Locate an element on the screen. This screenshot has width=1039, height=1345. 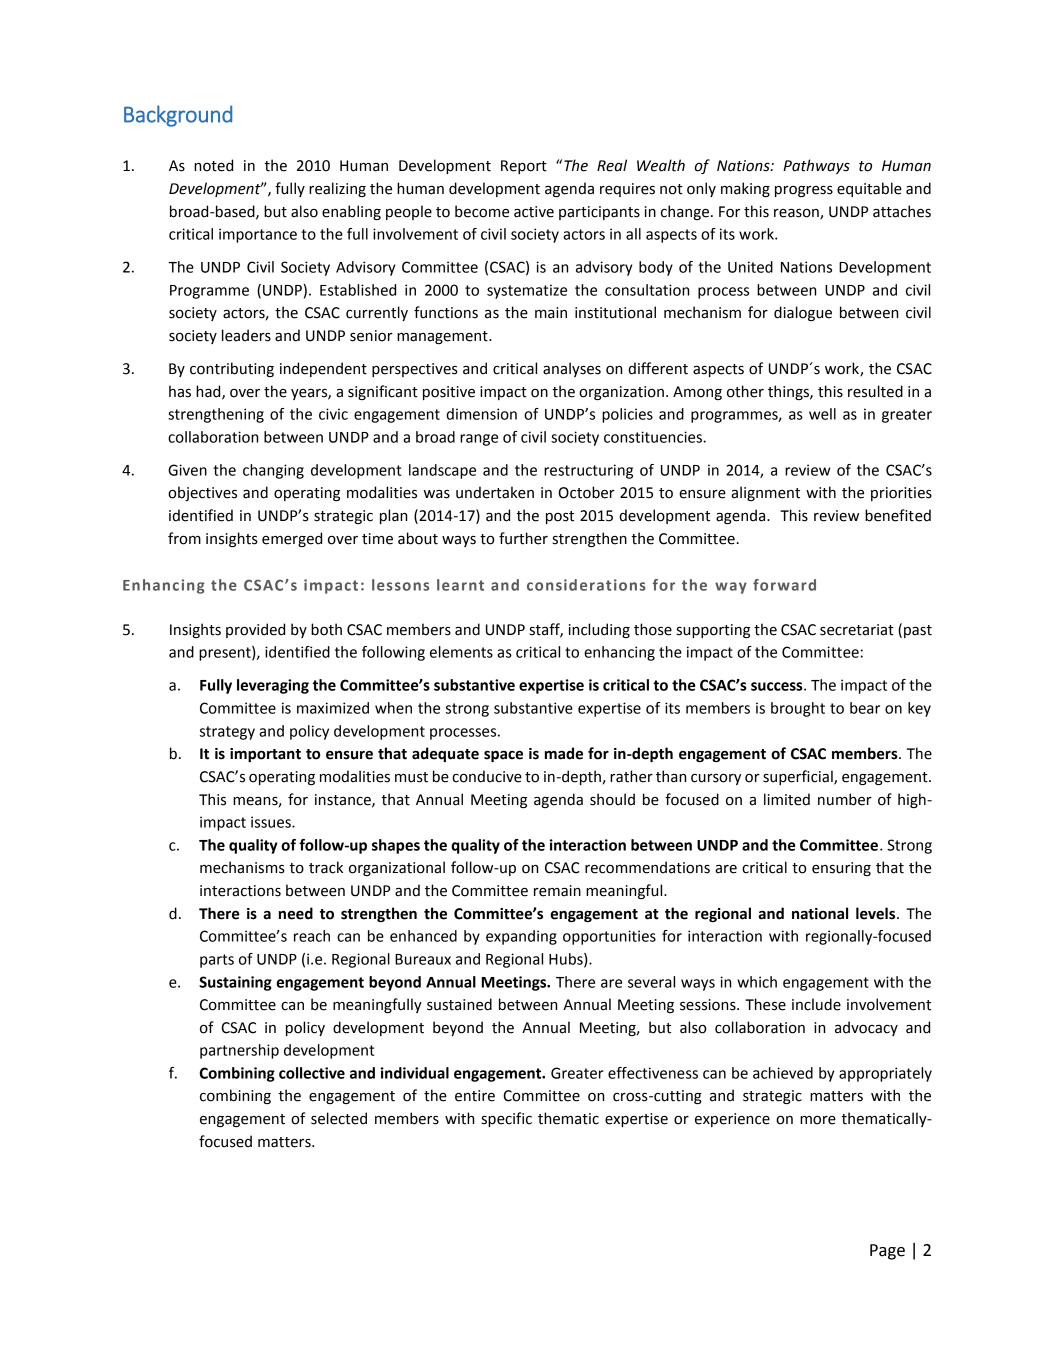
progress is located at coordinates (804, 191).
